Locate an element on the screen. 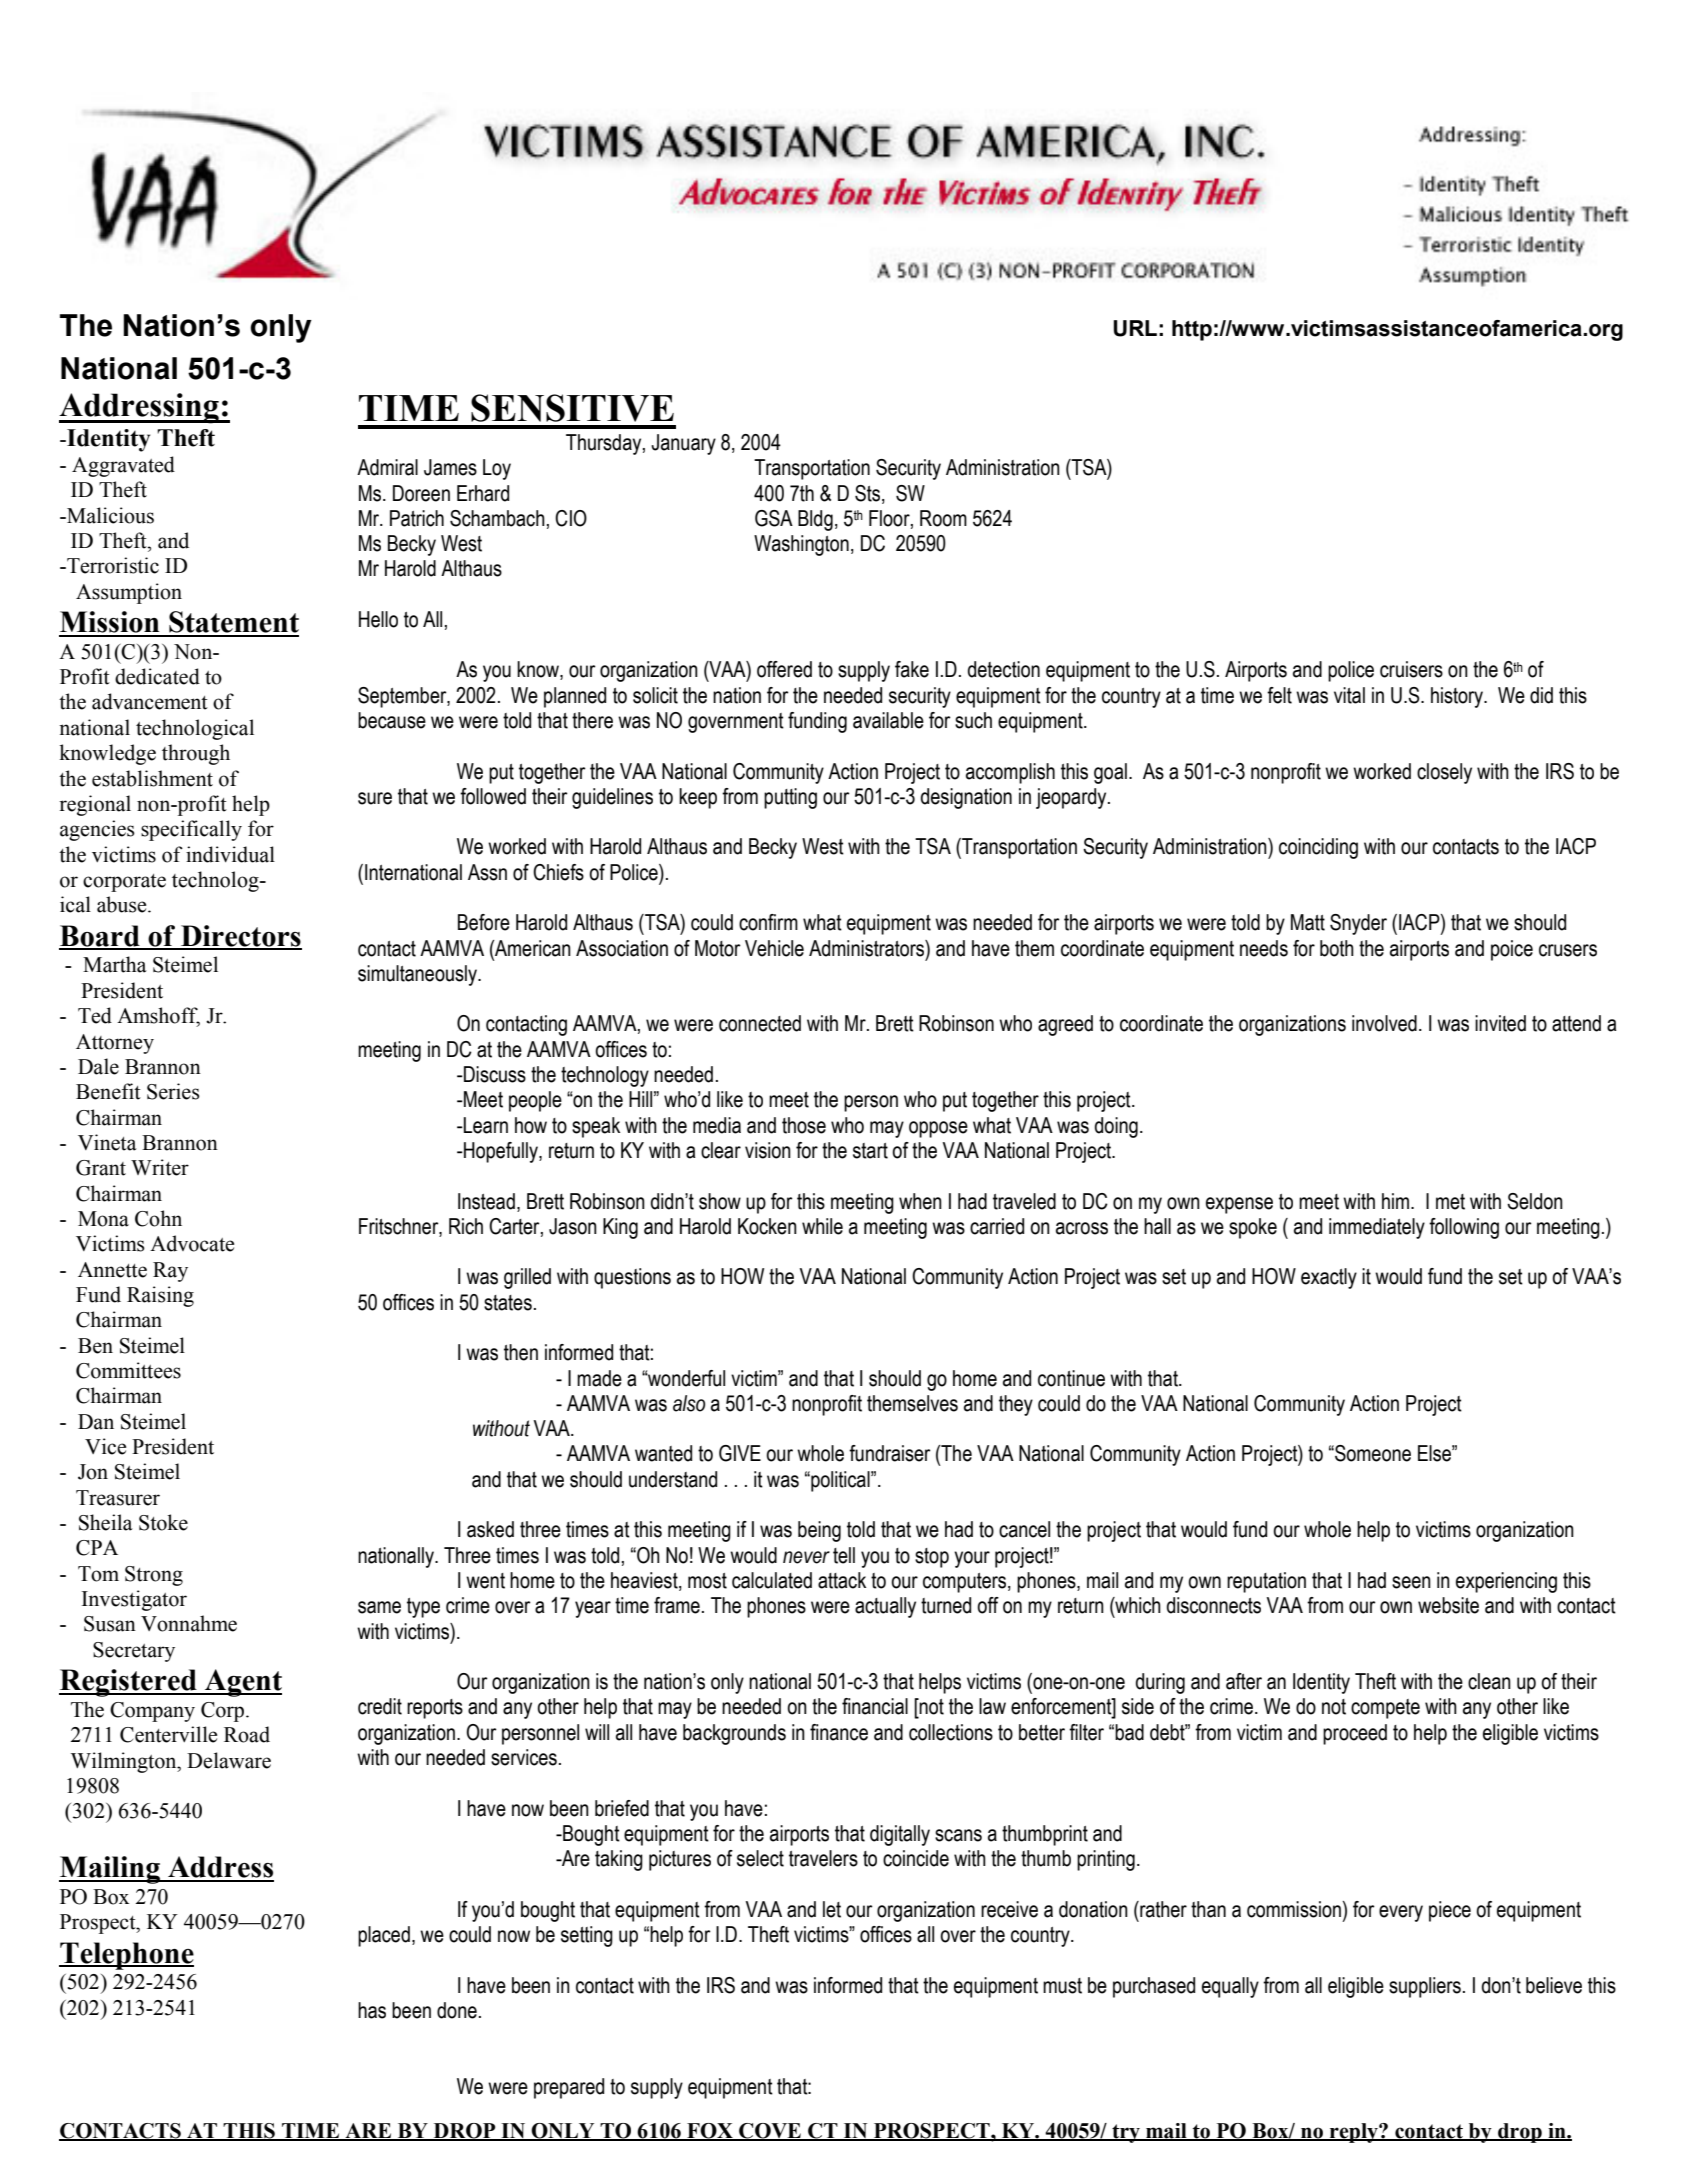  Sts is located at coordinates (869, 494).
